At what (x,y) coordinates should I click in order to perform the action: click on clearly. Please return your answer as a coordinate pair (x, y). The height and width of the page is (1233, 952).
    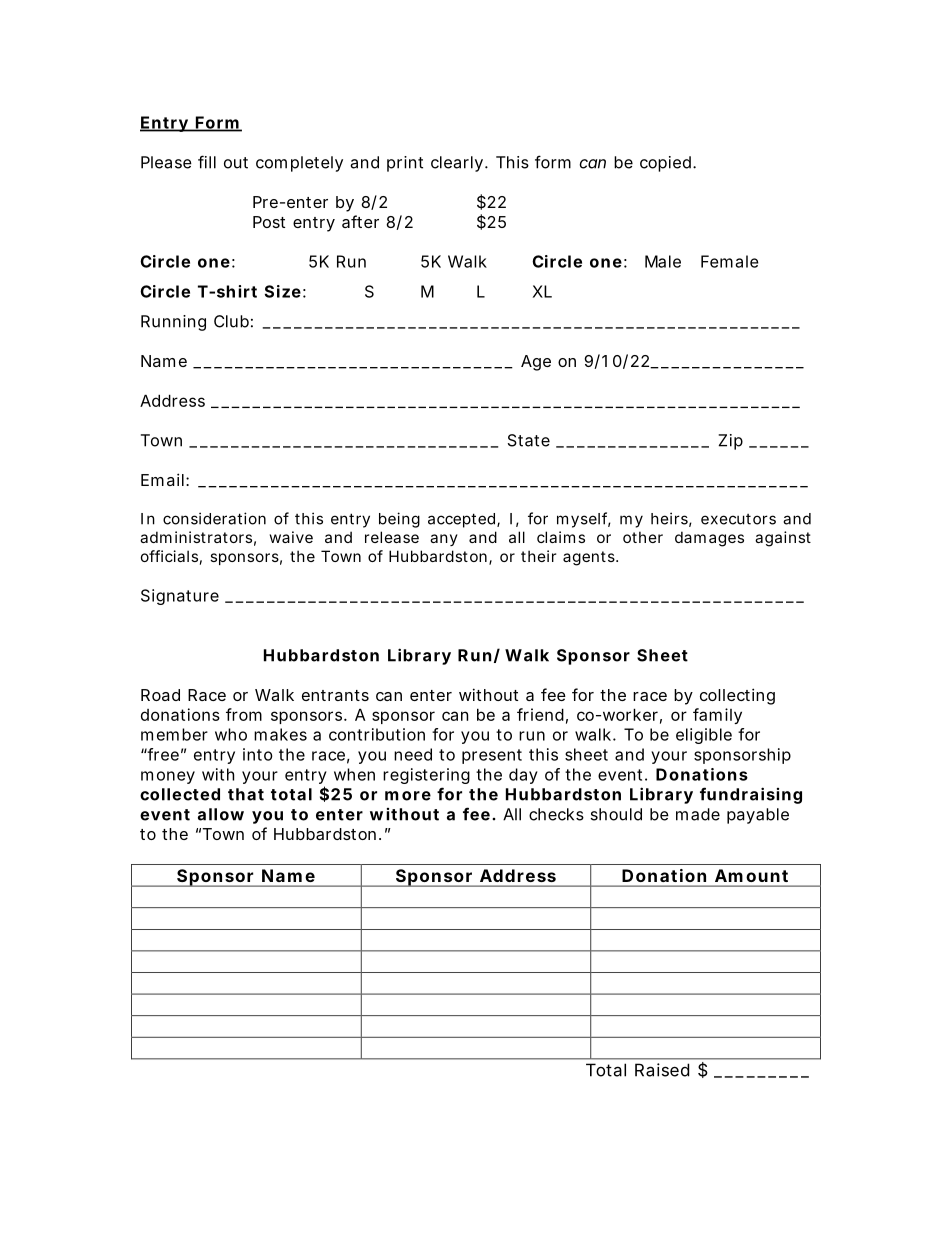
    Looking at the image, I should click on (457, 164).
